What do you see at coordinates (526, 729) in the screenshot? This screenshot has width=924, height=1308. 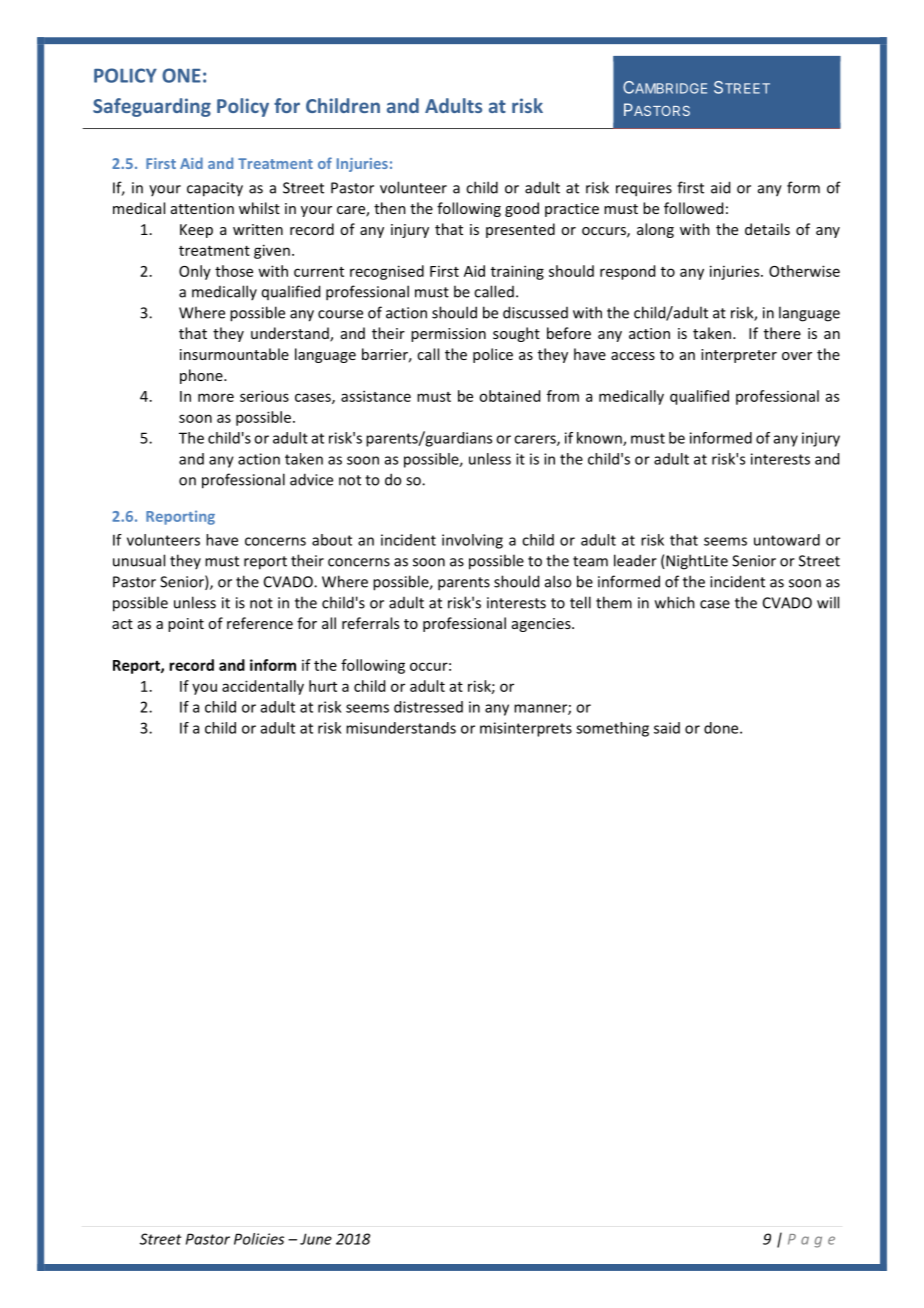 I see `misinterprets` at bounding box center [526, 729].
